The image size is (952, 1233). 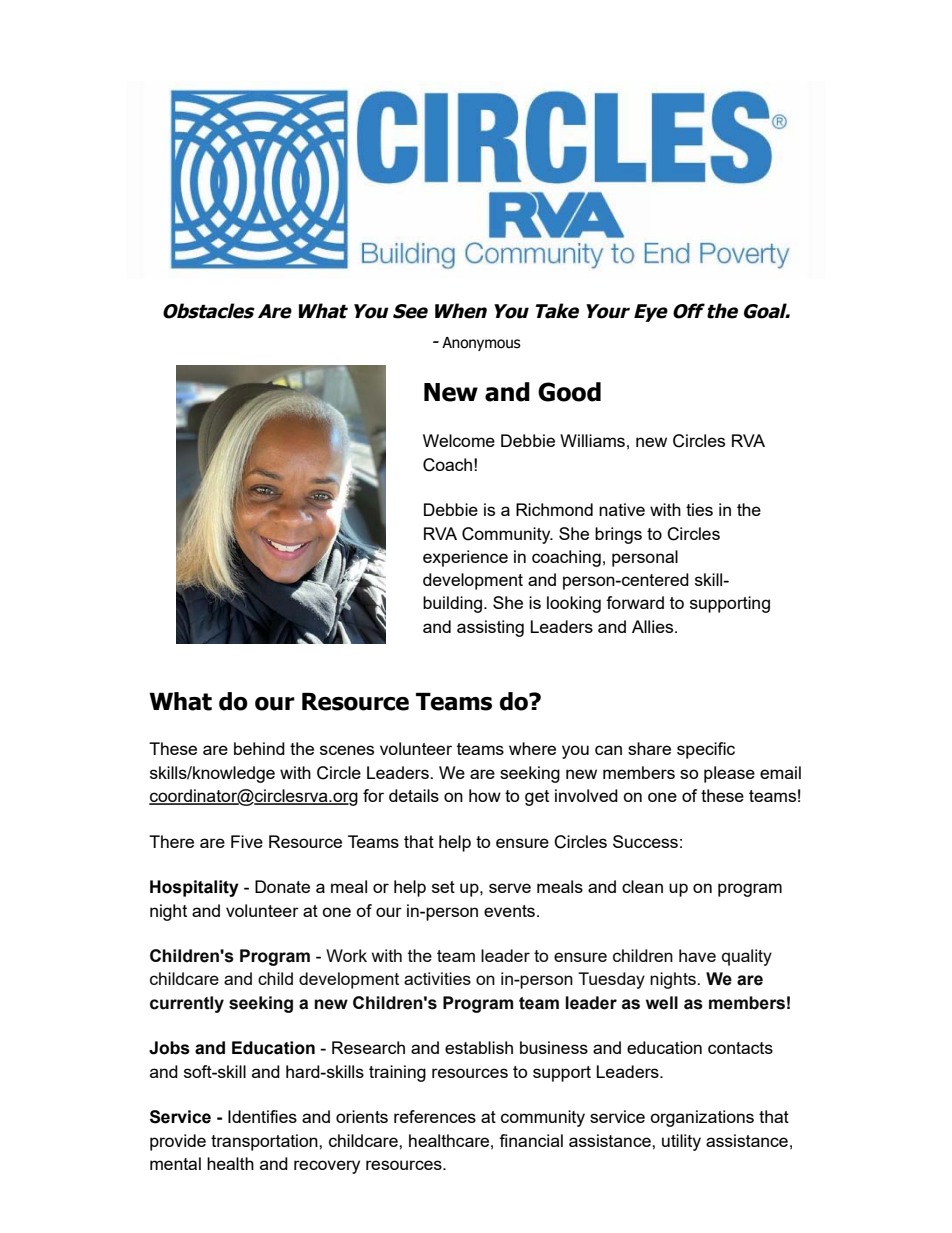 What do you see at coordinates (485, 795) in the image?
I see `how` at bounding box center [485, 795].
